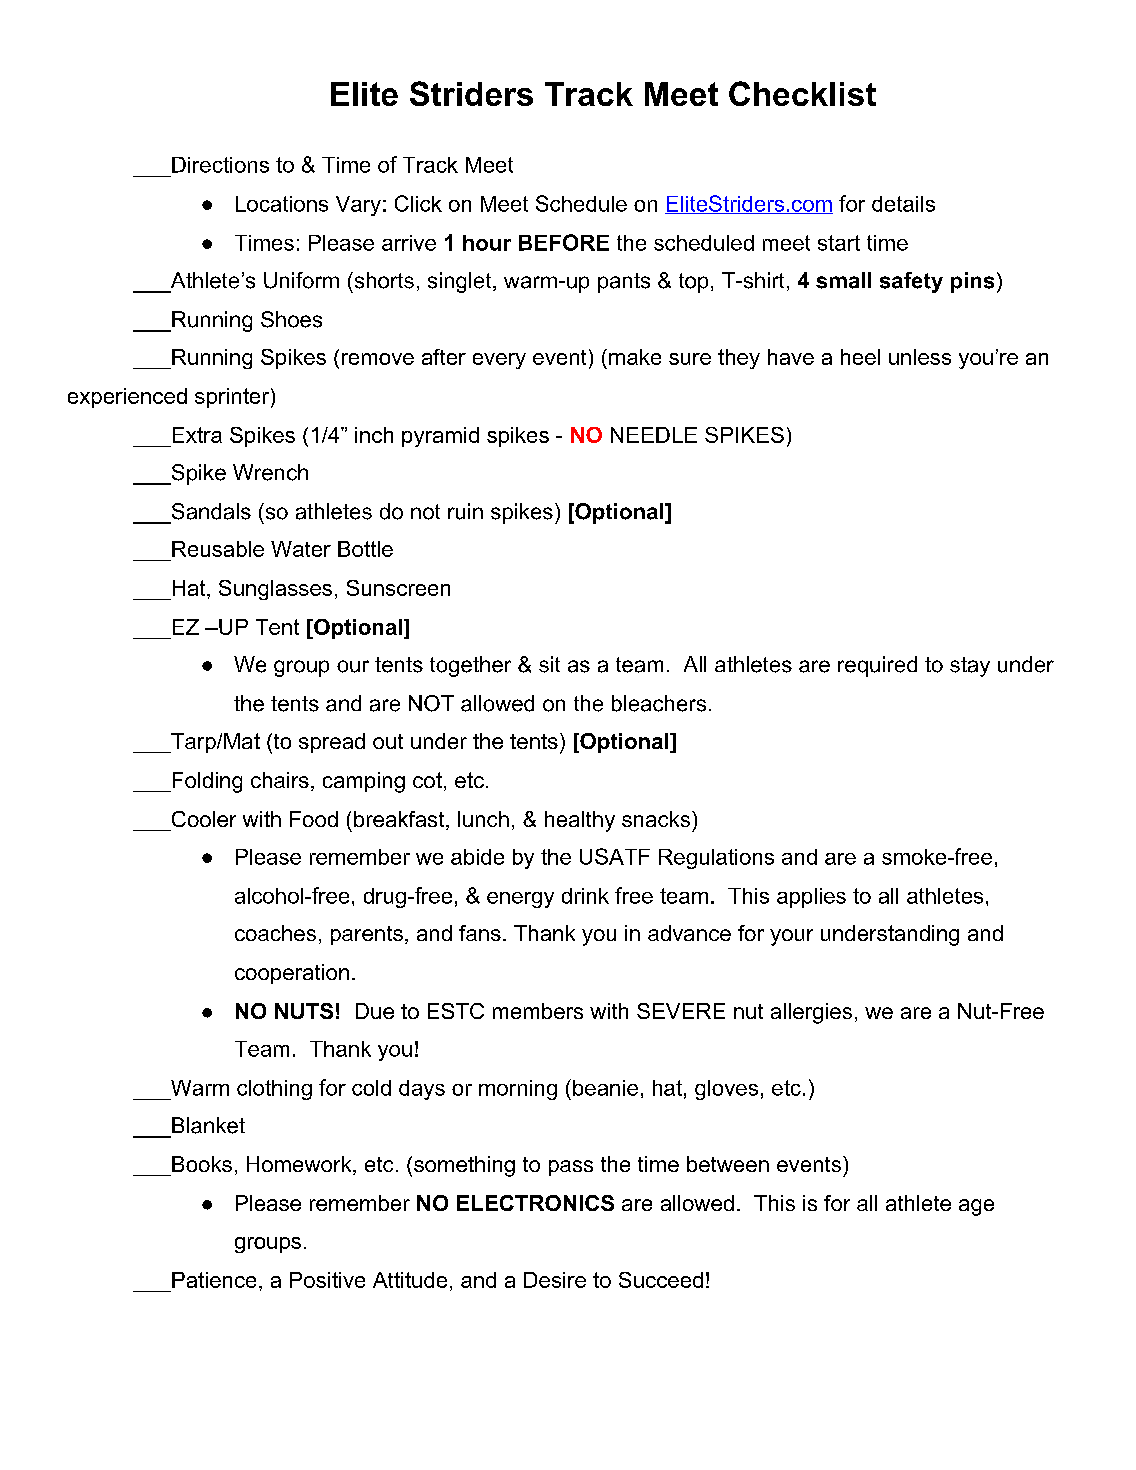 Image resolution: width=1136 pixels, height=1470 pixels. What do you see at coordinates (282, 204) in the screenshot?
I see `Locations` at bounding box center [282, 204].
